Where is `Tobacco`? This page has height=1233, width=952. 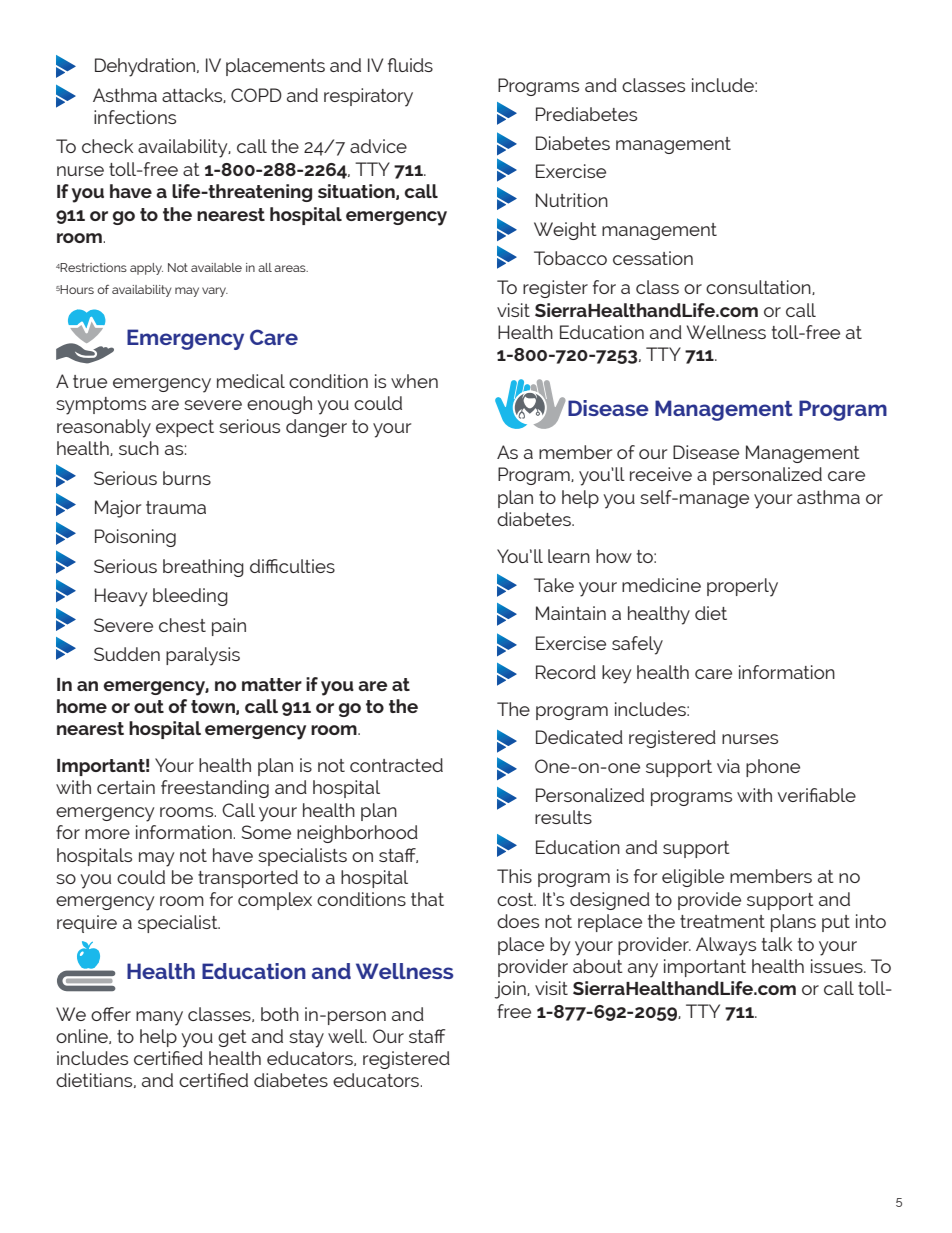 Tobacco is located at coordinates (570, 258).
